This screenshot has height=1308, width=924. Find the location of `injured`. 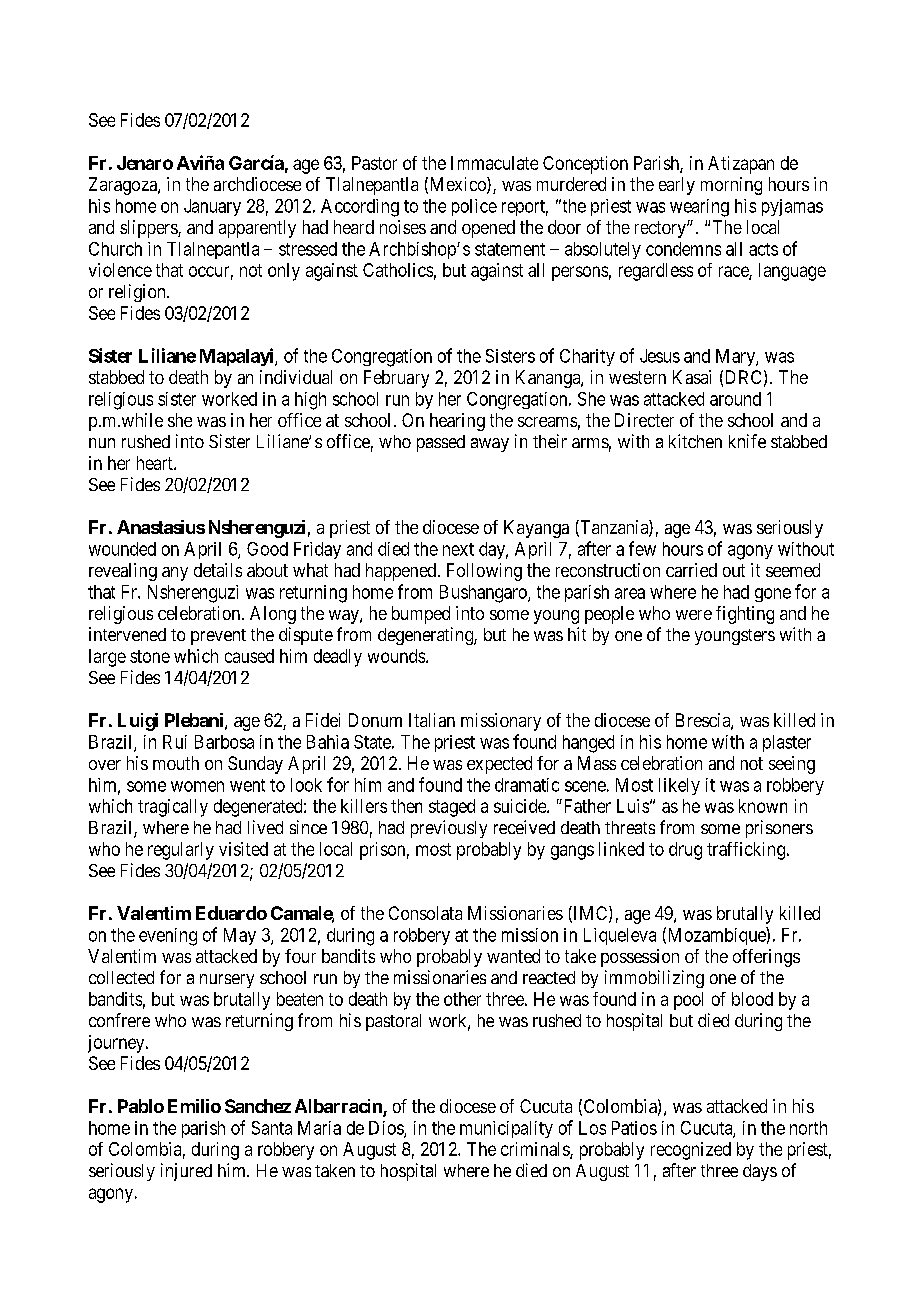

injured is located at coordinates (186, 1172).
